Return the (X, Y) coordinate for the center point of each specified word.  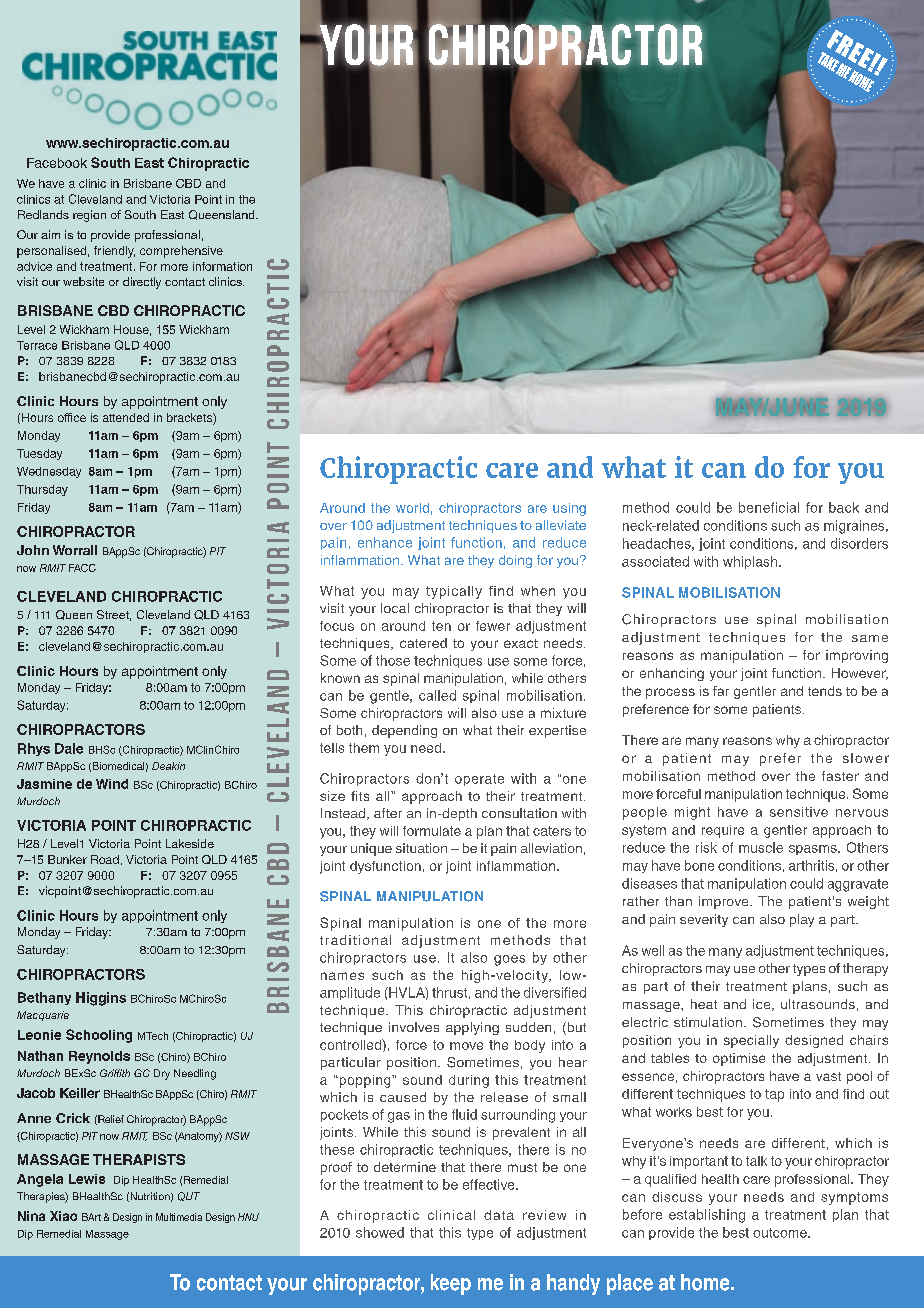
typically (454, 592)
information (222, 266)
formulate (432, 831)
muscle (761, 847)
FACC (82, 568)
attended (126, 417)
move (466, 1046)
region (89, 216)
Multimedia (179, 1217)
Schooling (99, 1036)
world (412, 508)
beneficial (769, 507)
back (844, 507)
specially (751, 1041)
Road (105, 859)
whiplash (751, 562)
